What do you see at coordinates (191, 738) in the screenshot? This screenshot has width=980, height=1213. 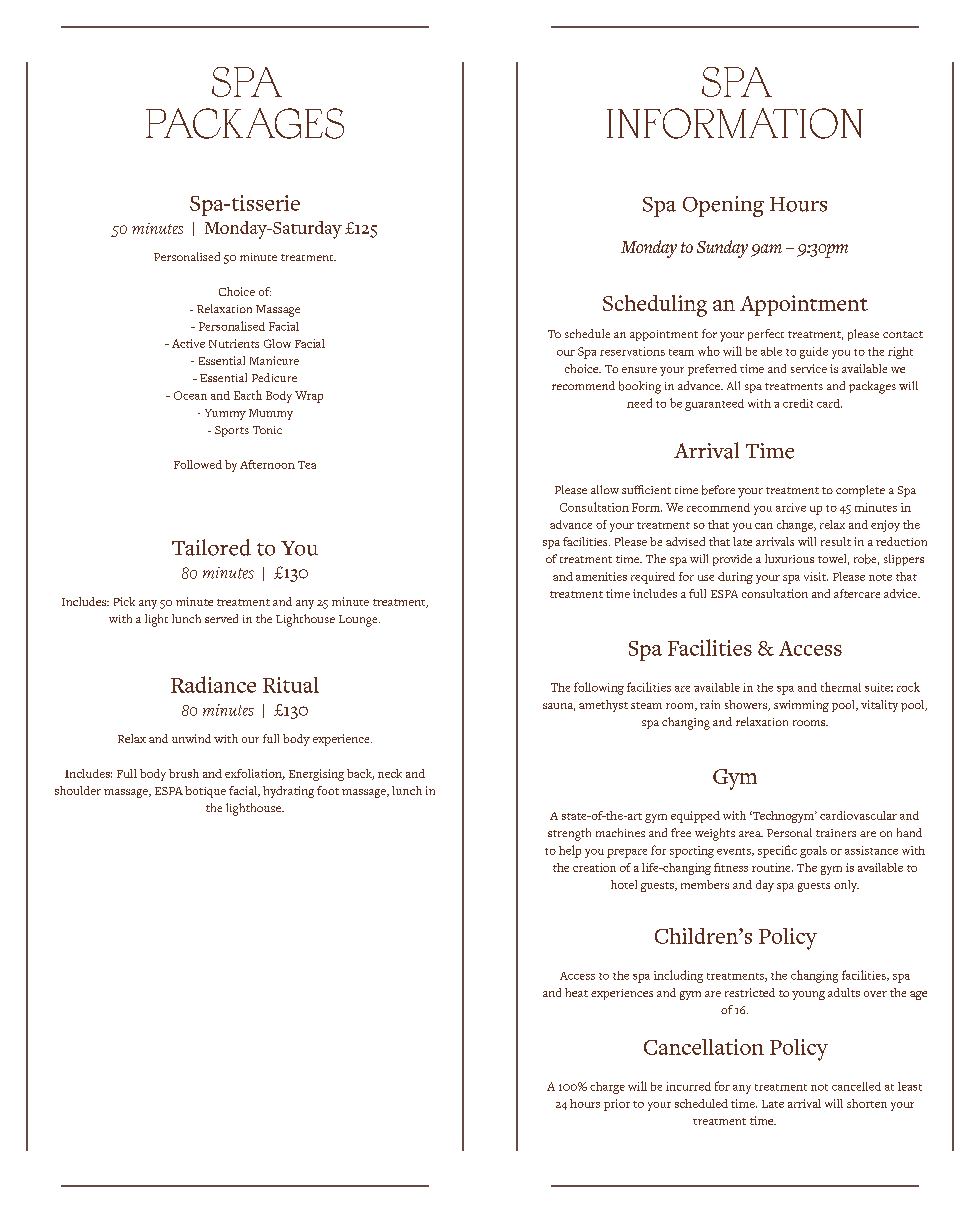 I see `unwind` at bounding box center [191, 738].
